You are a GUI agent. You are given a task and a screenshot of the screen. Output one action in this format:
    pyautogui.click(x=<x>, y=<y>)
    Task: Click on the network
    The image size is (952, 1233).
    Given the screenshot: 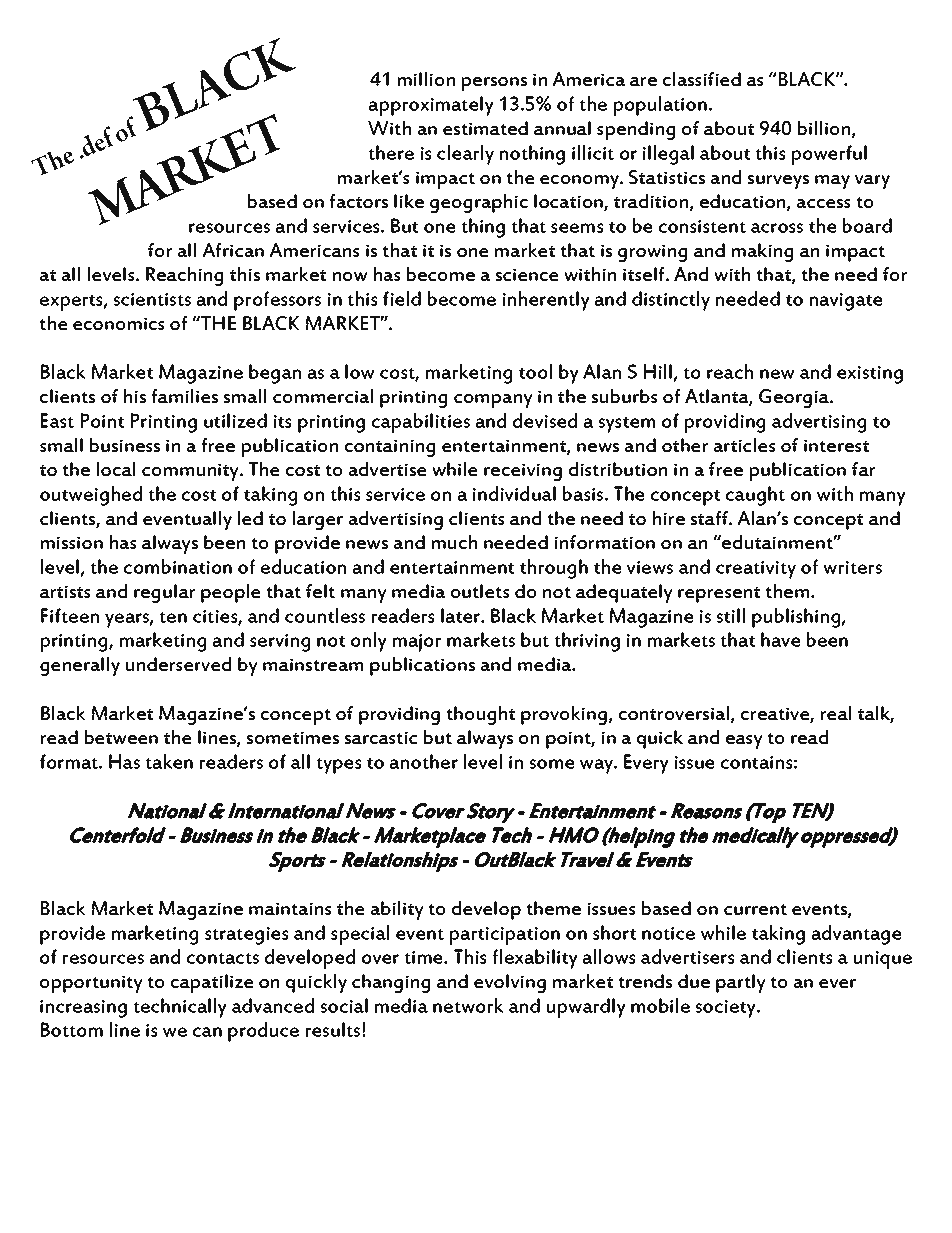 What is the action you would take?
    pyautogui.click(x=468, y=1005)
